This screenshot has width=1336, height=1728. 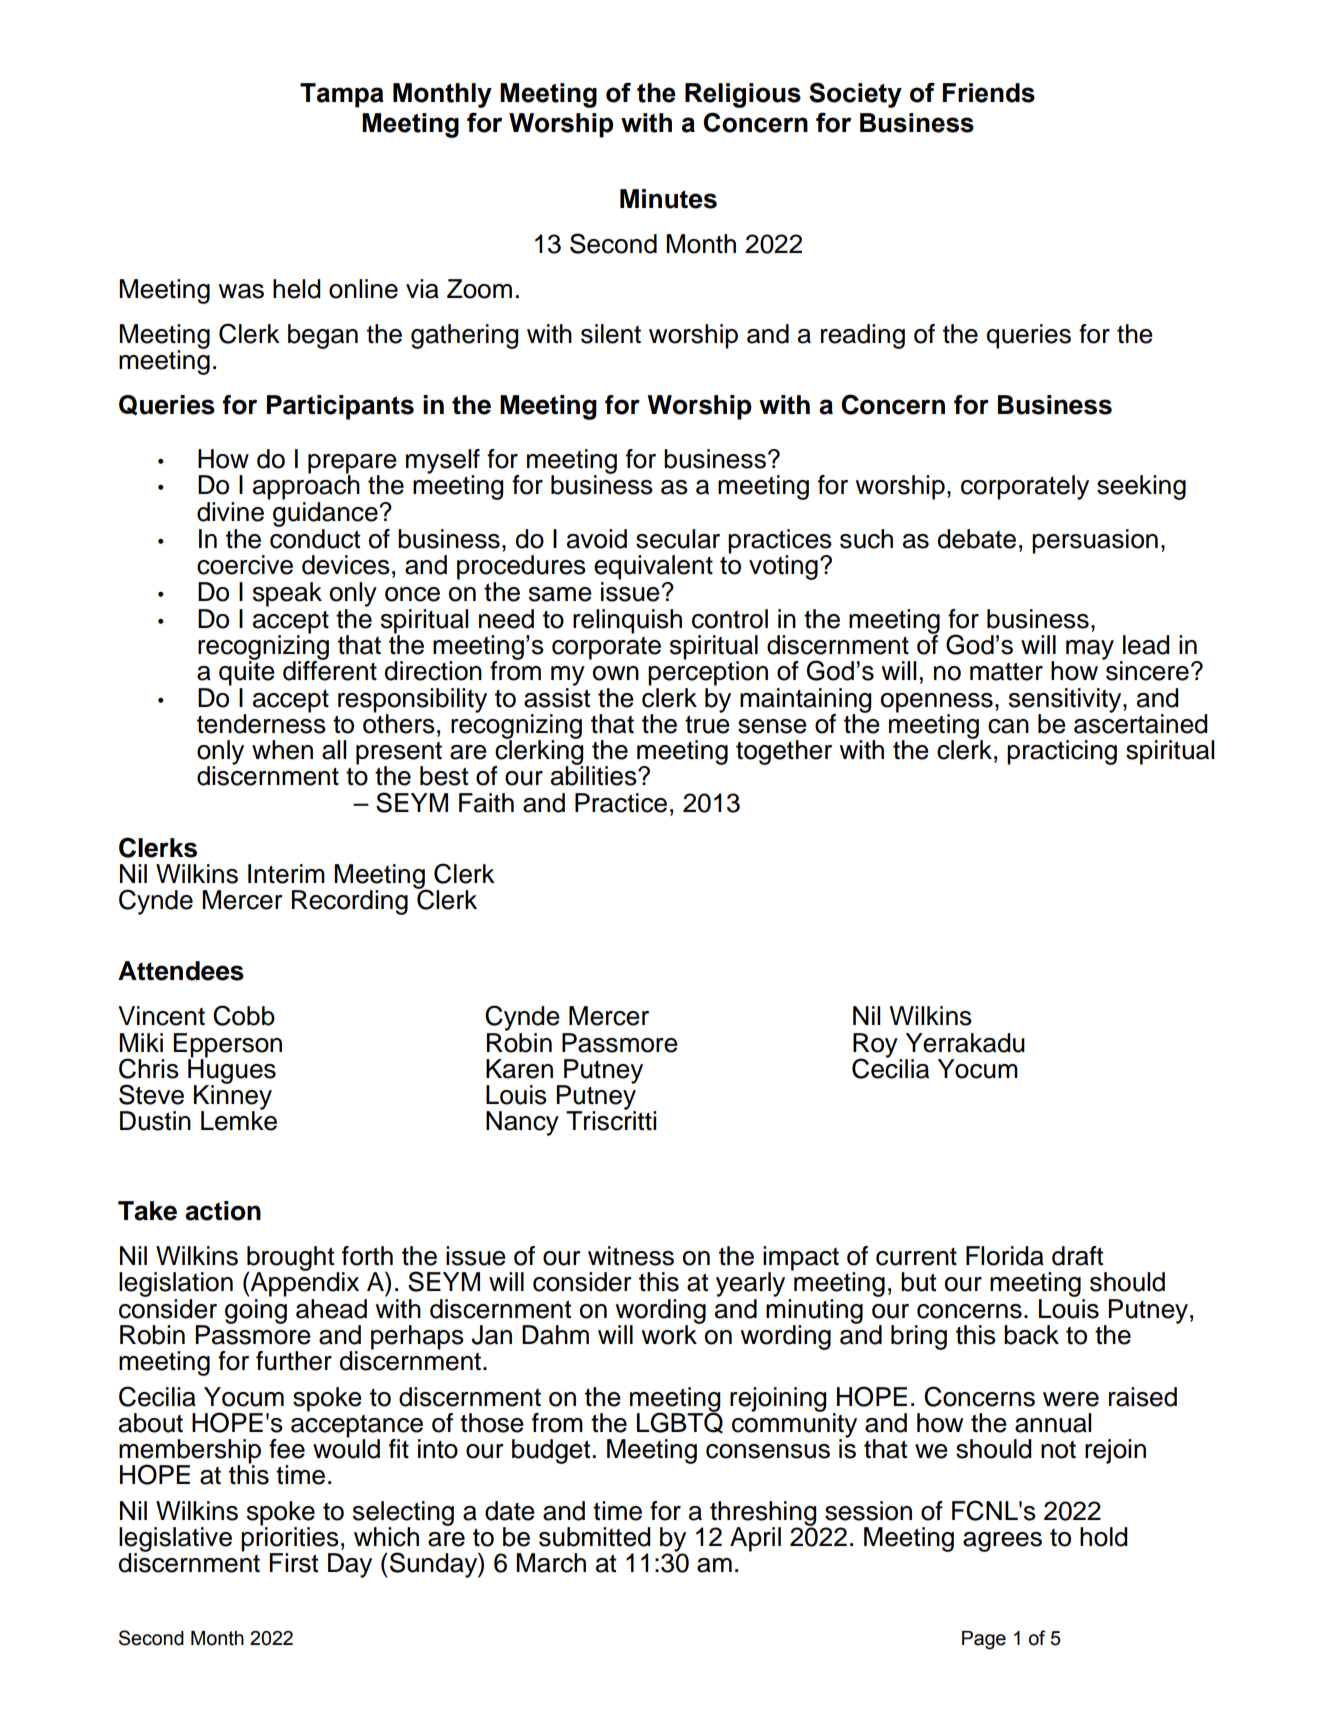 I want to click on debate, so click(x=977, y=539).
